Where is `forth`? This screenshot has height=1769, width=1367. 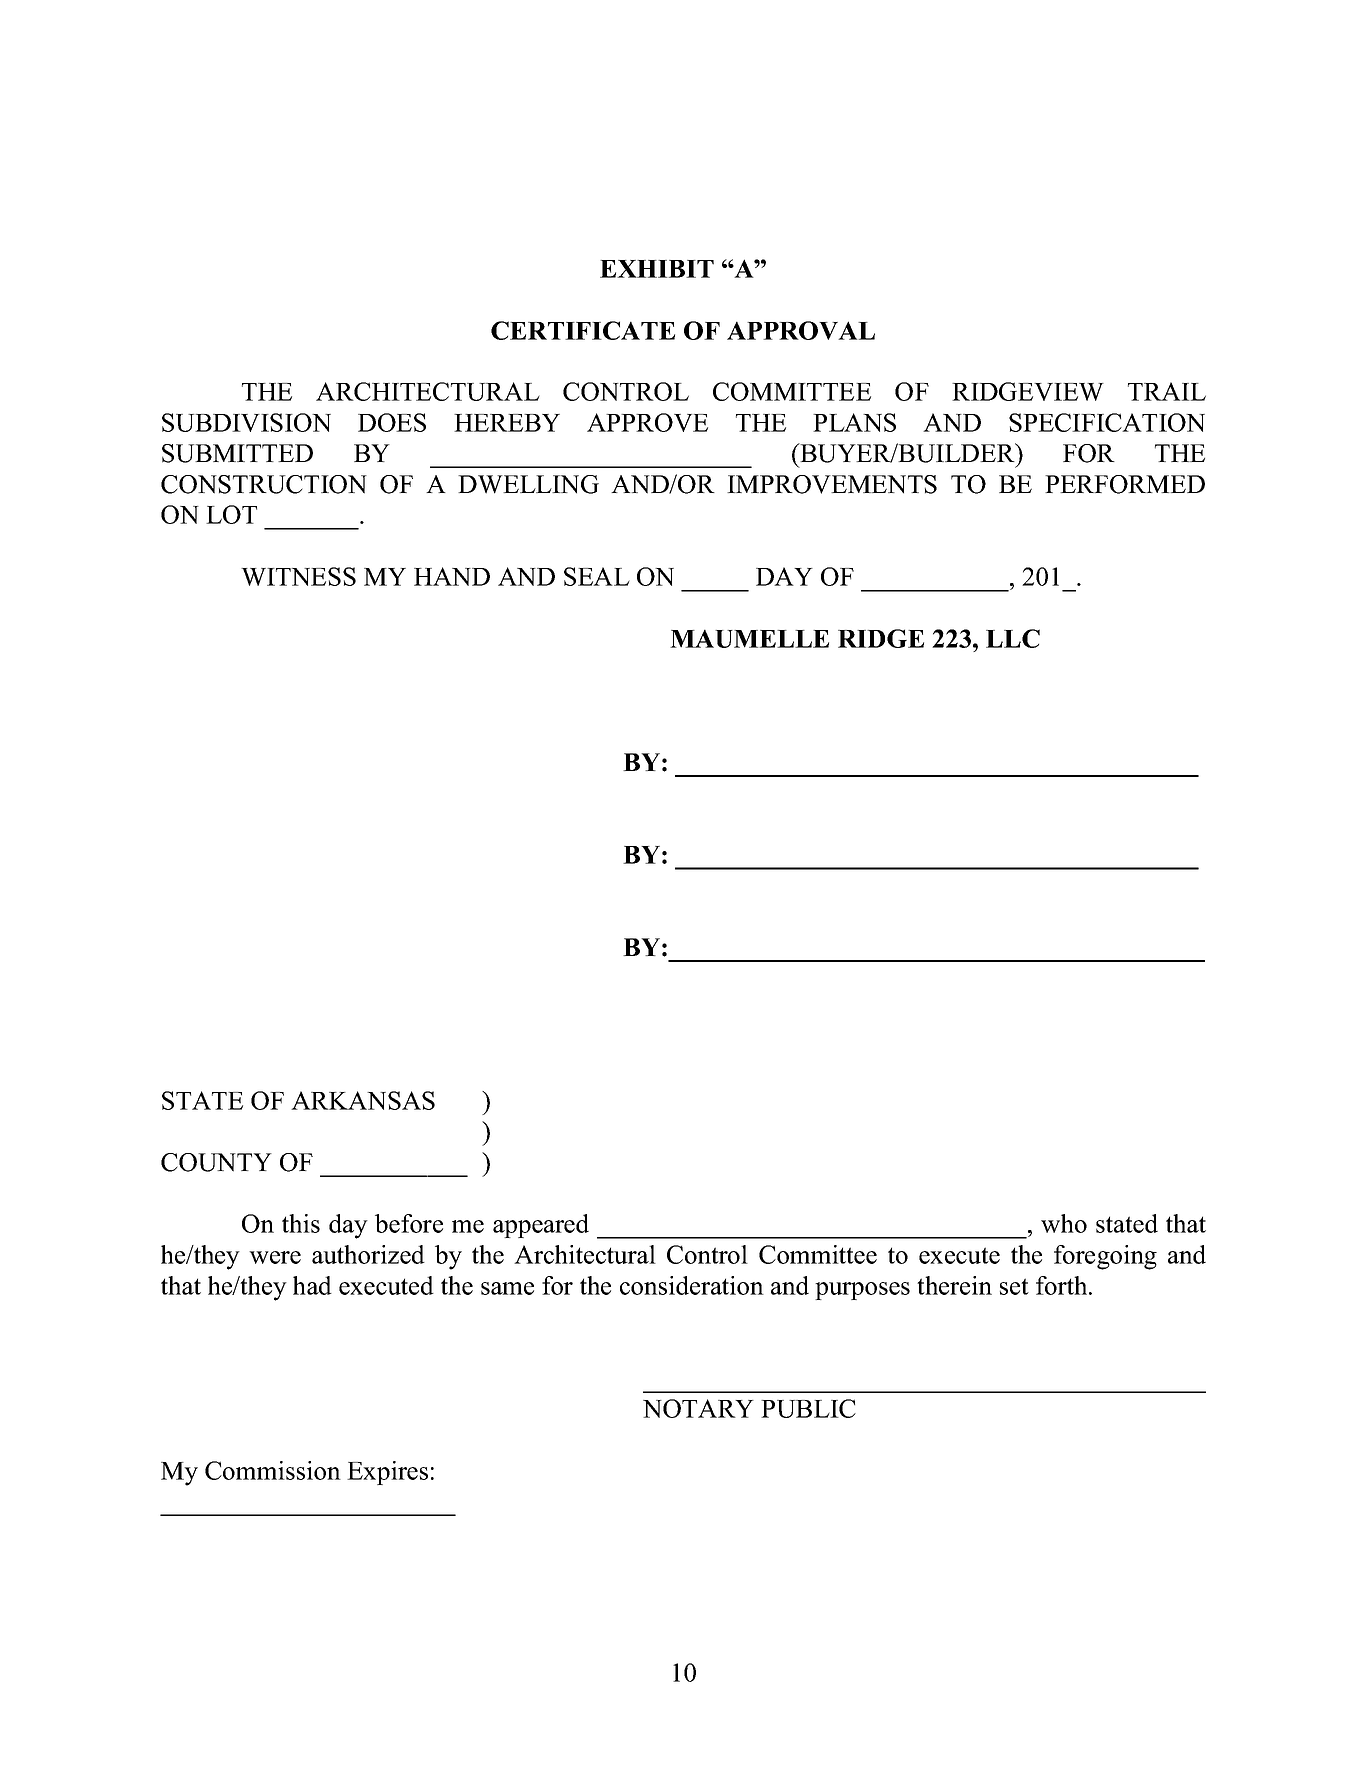
forth is located at coordinates (1063, 1285).
